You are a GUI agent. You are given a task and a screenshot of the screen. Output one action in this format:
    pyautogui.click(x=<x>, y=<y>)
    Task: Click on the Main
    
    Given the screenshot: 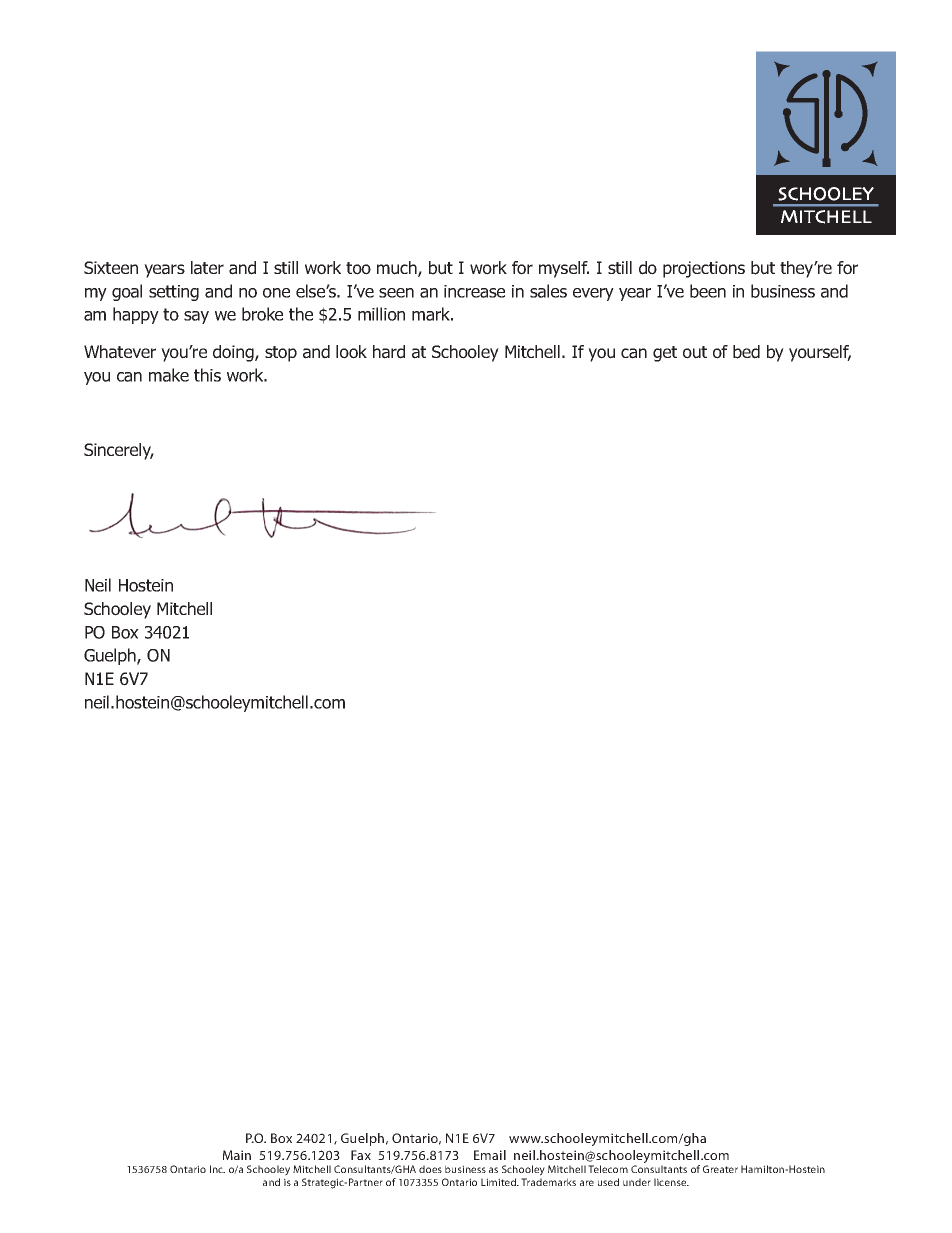 What is the action you would take?
    pyautogui.click(x=237, y=1155)
